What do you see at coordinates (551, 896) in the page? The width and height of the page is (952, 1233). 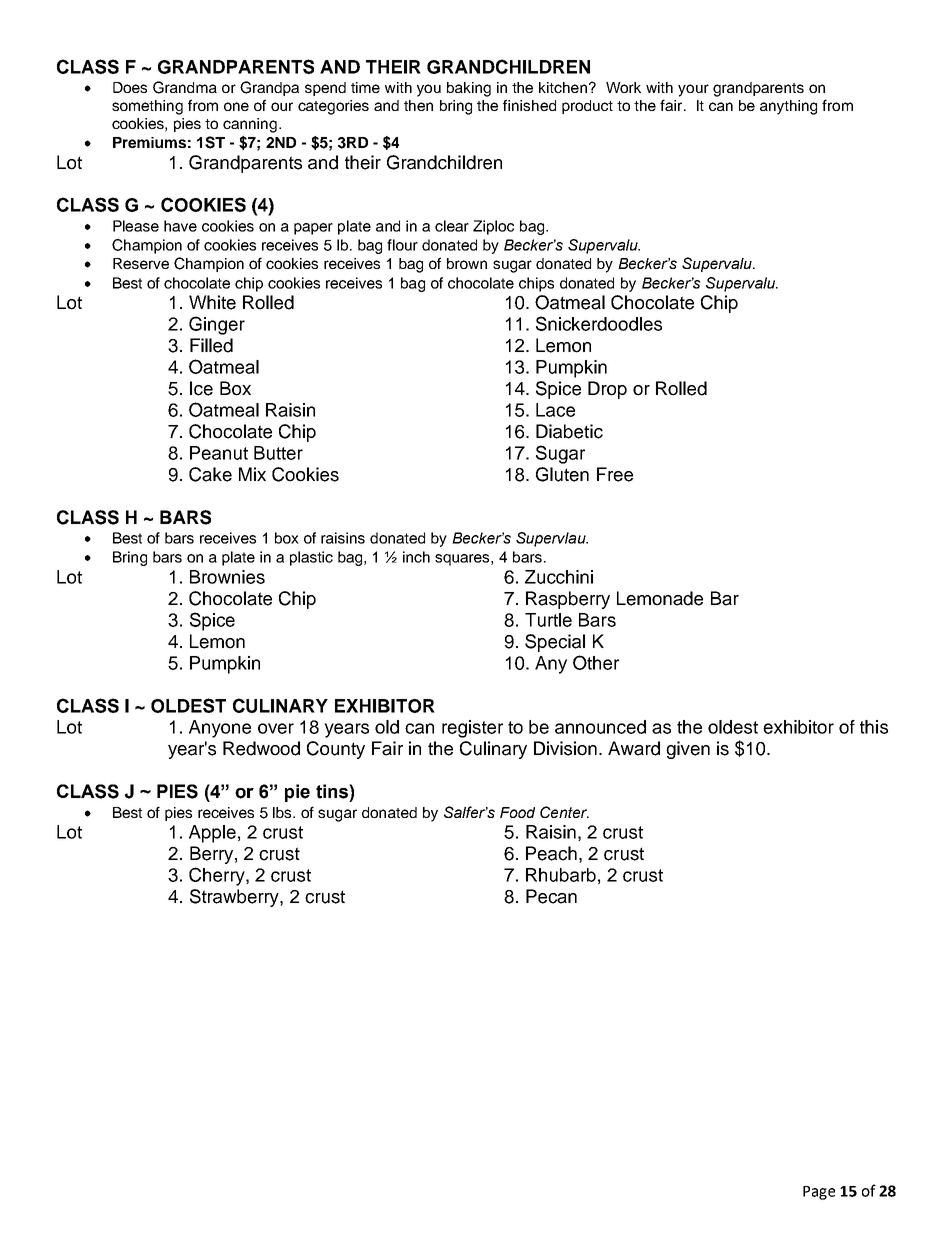 I see `Pecan` at bounding box center [551, 896].
